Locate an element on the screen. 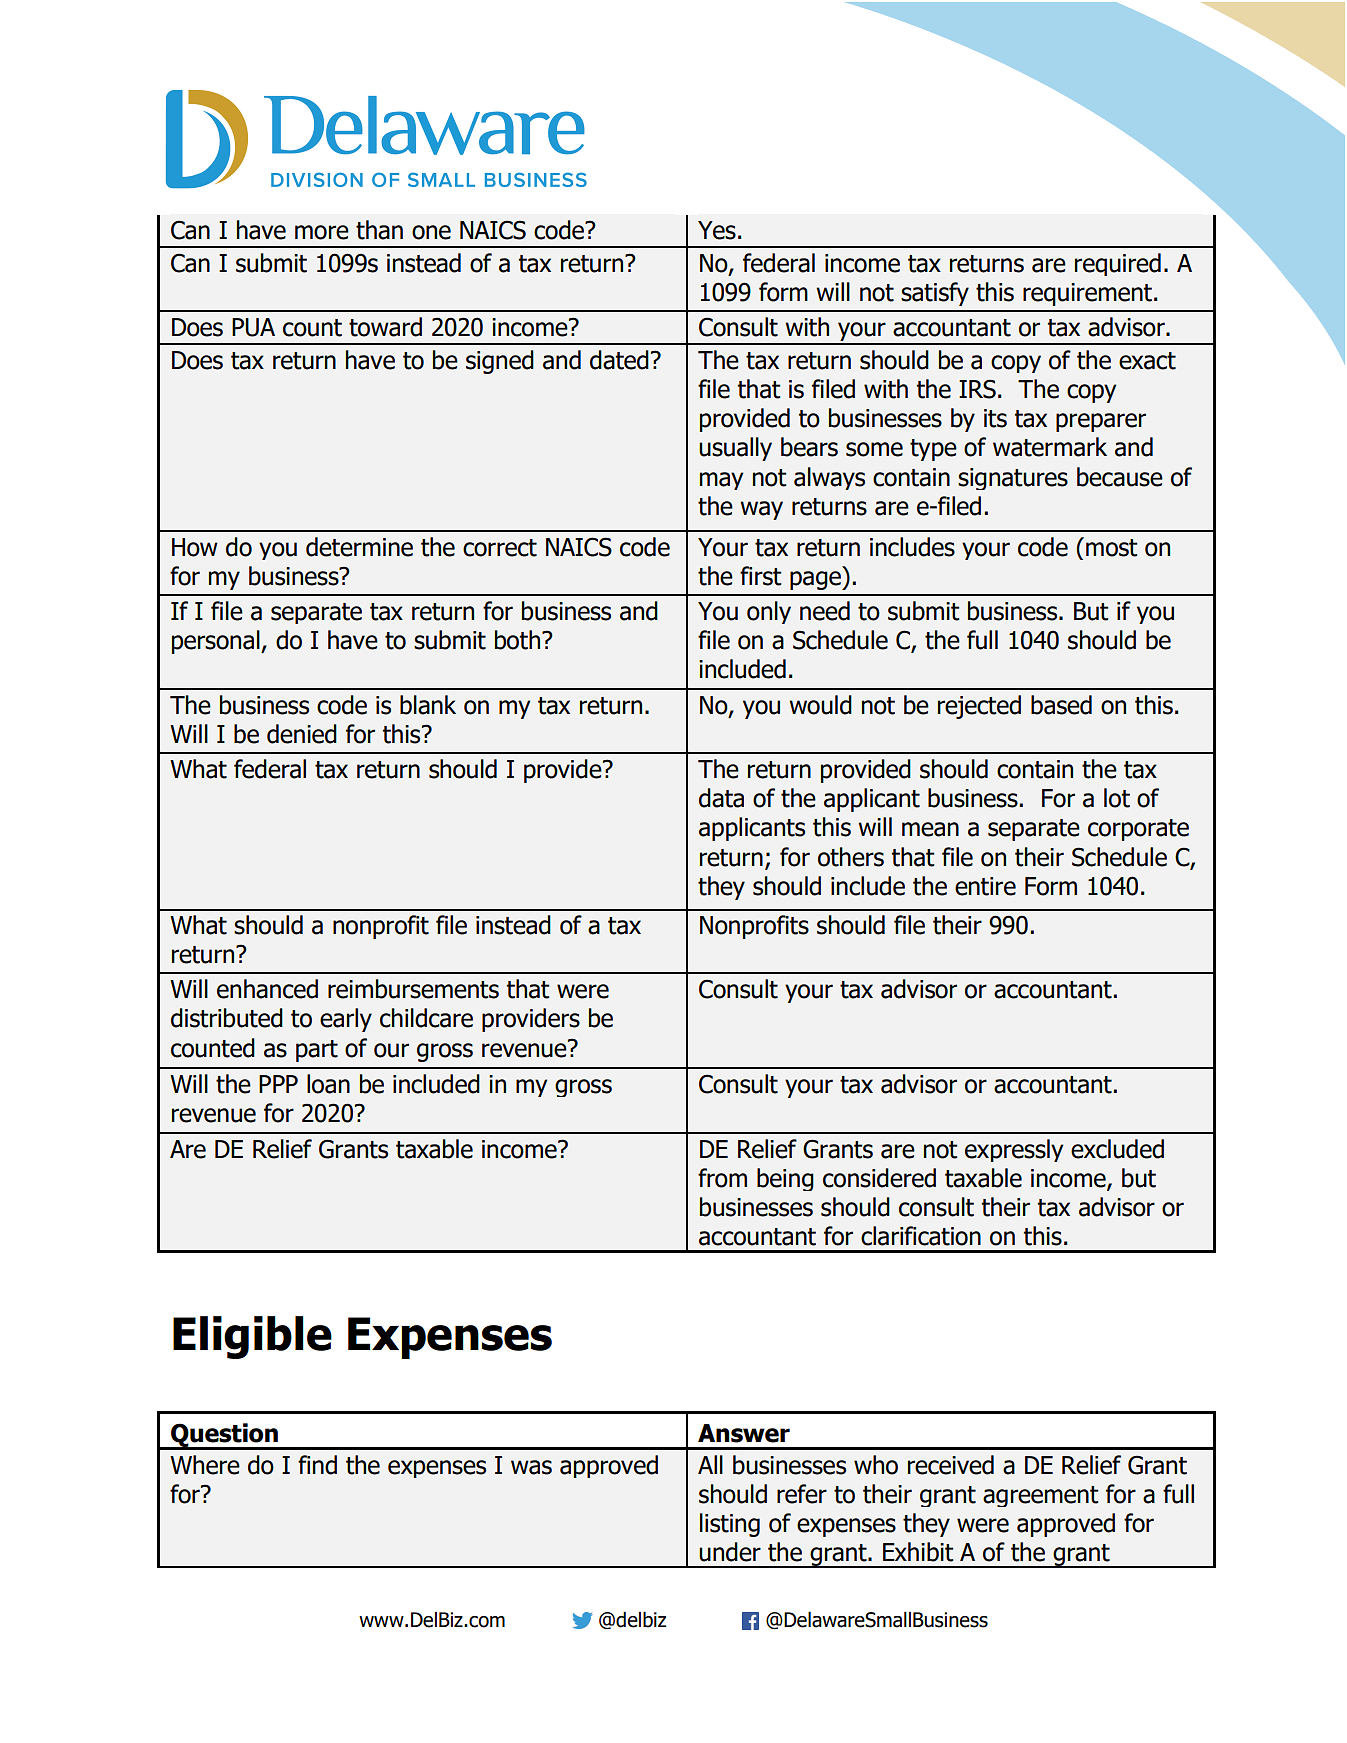  listing is located at coordinates (730, 1525).
